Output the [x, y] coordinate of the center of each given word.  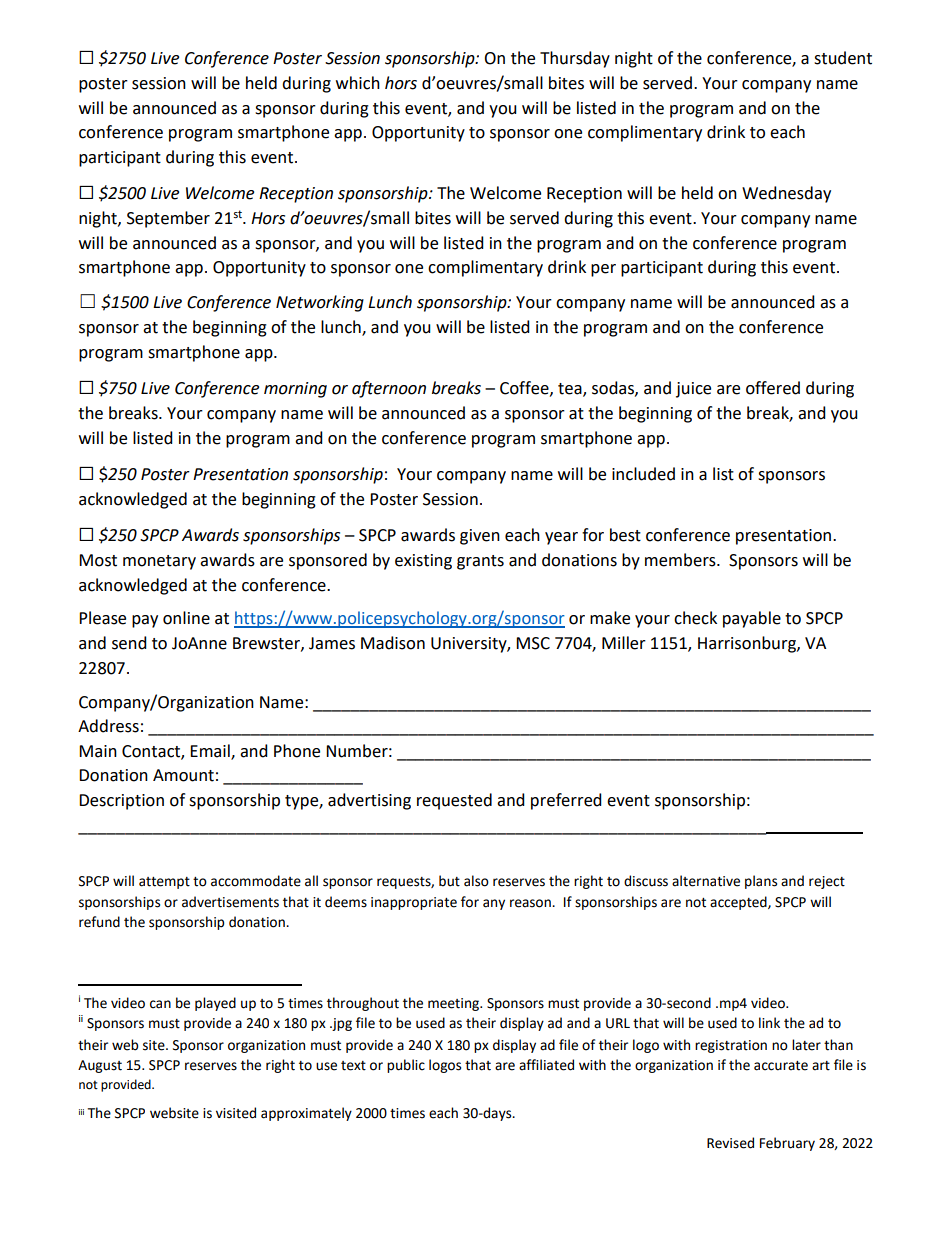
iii [81, 1112]
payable [752, 619]
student [843, 58]
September [168, 219]
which [358, 83]
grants [480, 562]
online [186, 618]
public [406, 1066]
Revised [730, 1143]
